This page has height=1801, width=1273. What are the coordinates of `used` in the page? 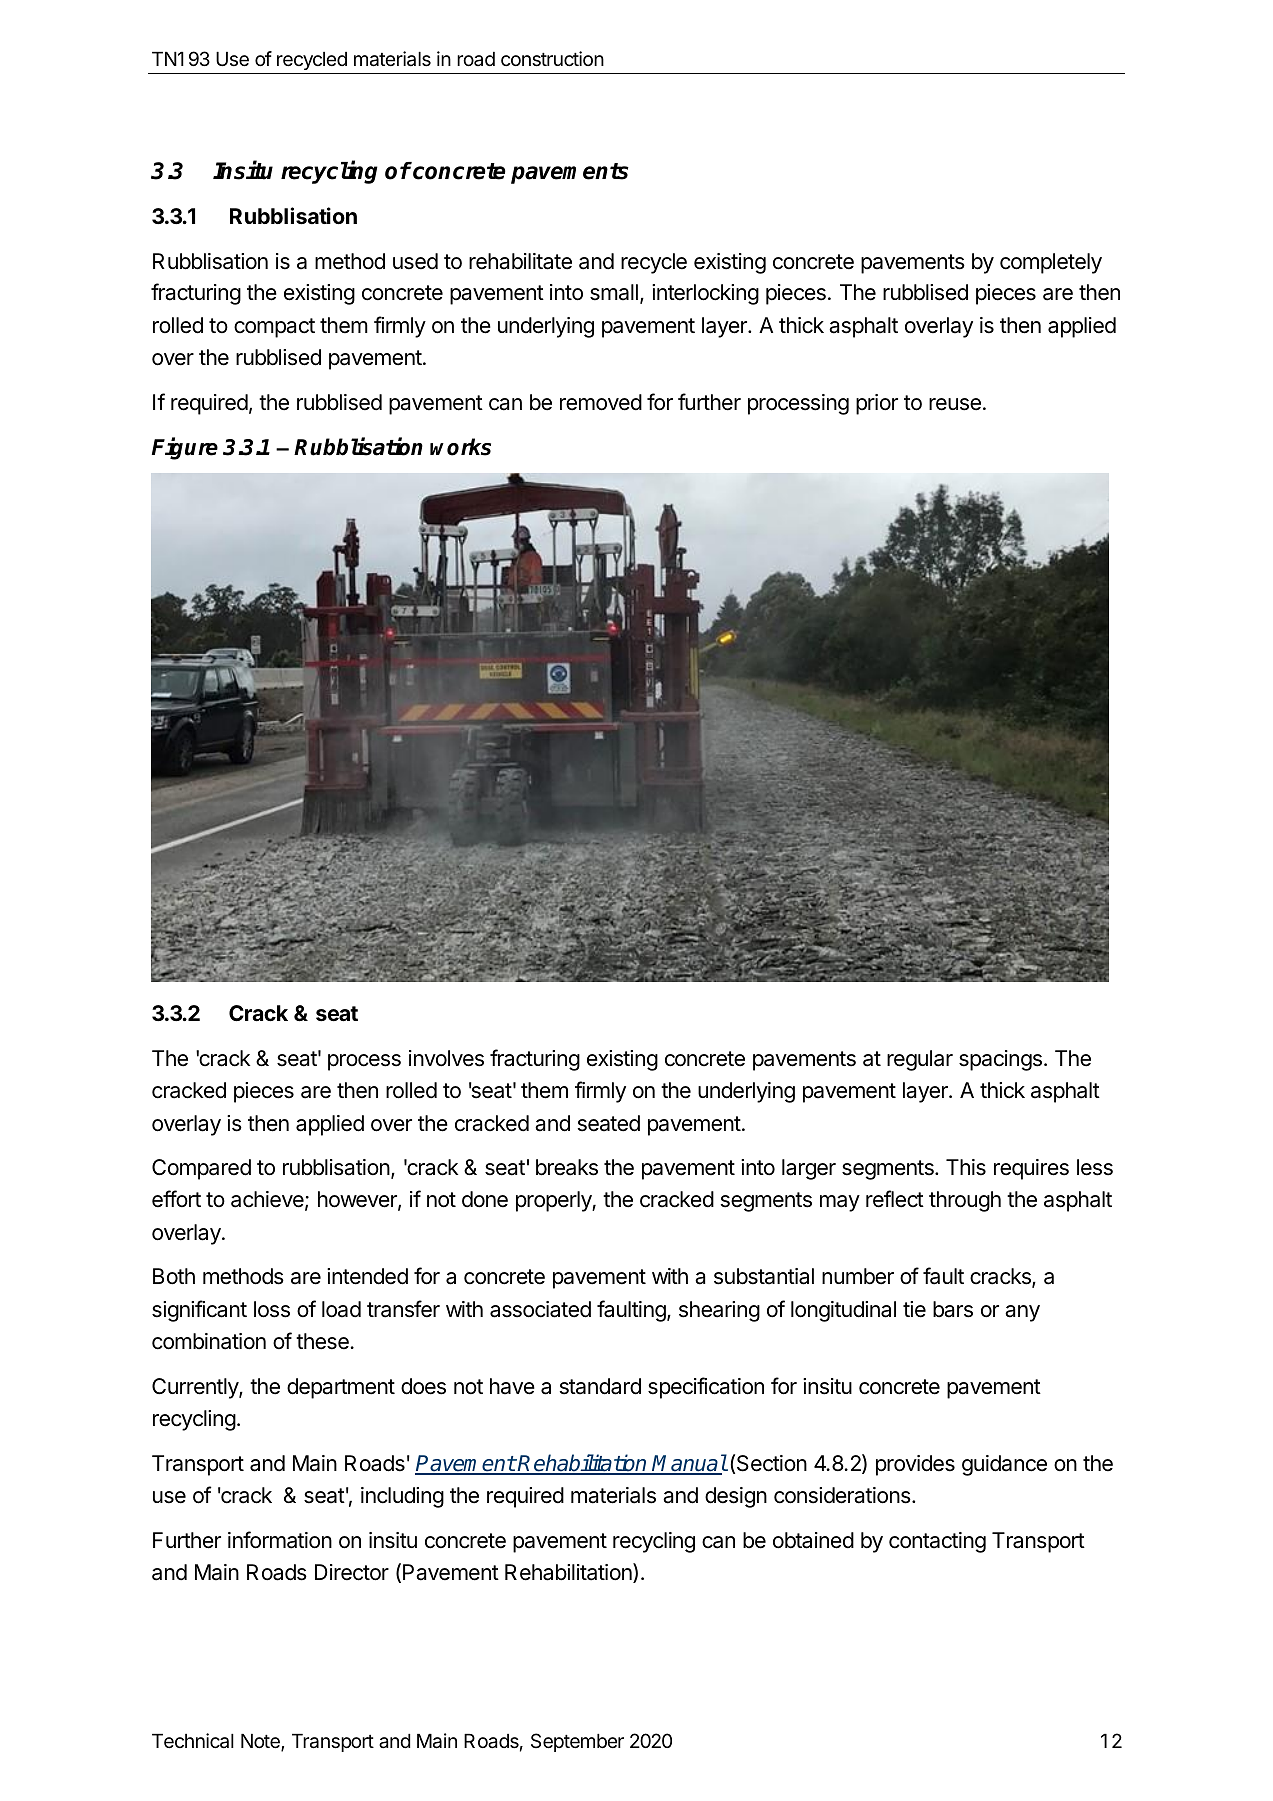 It's located at (415, 261).
